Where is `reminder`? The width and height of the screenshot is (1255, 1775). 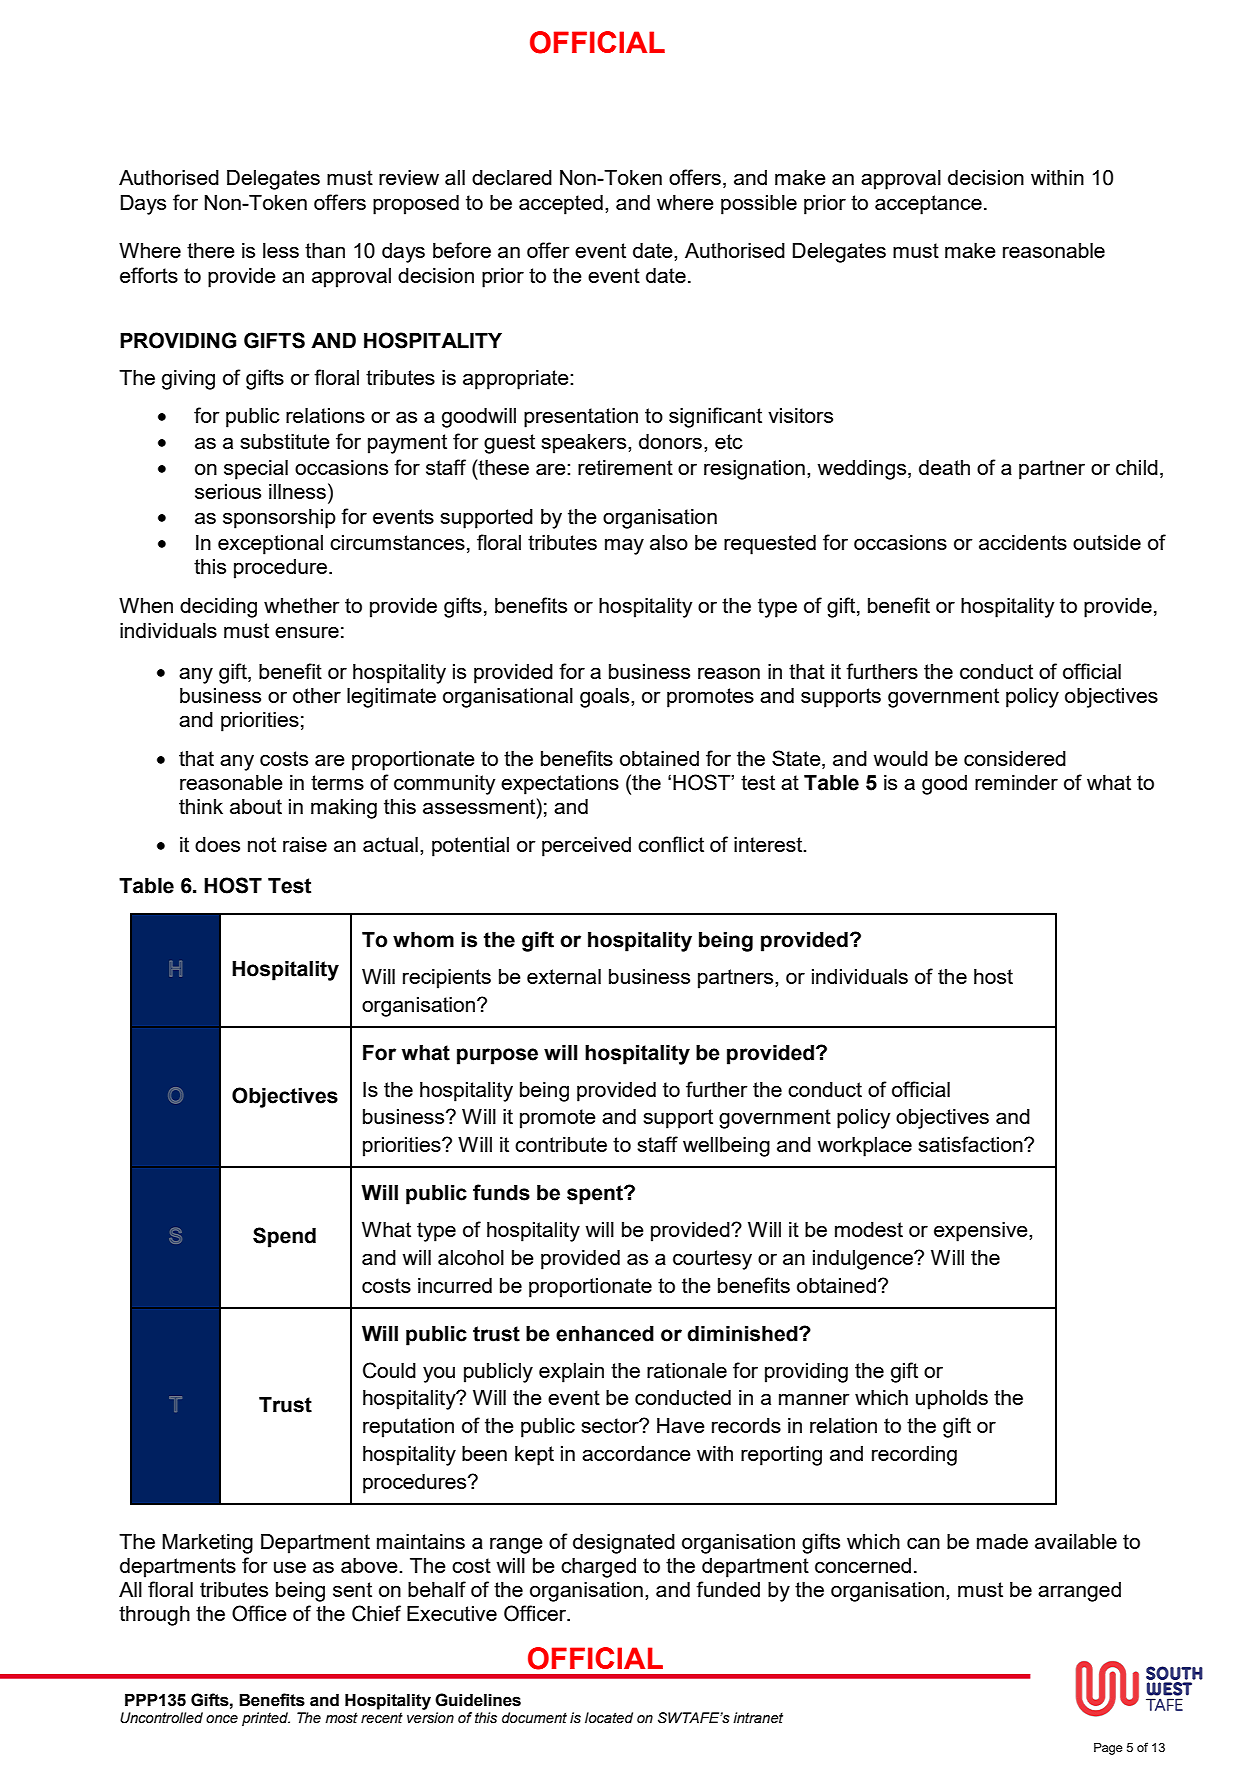
reminder is located at coordinates (1016, 782).
